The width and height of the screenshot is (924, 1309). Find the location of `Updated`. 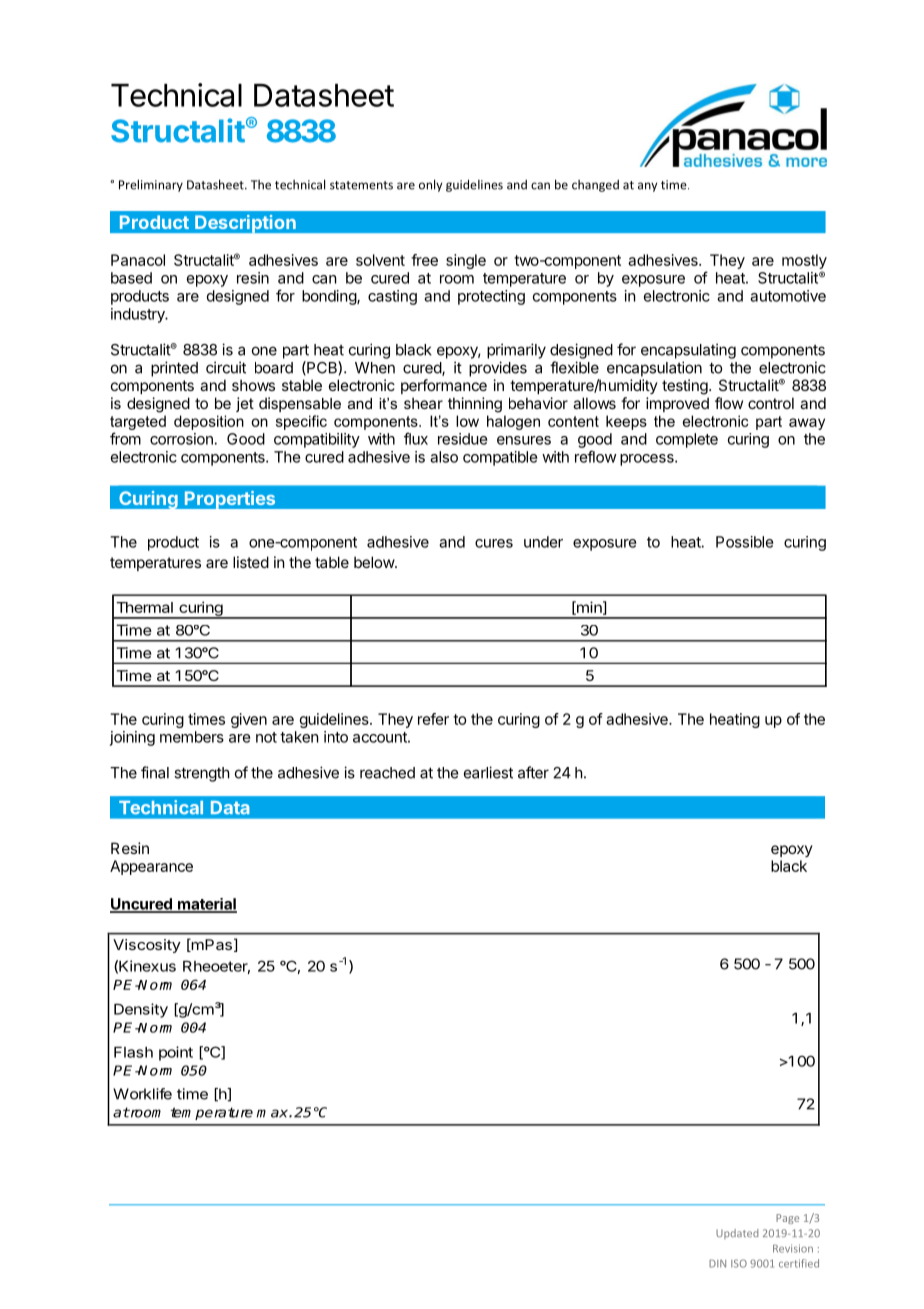

Updated is located at coordinates (737, 1234).
